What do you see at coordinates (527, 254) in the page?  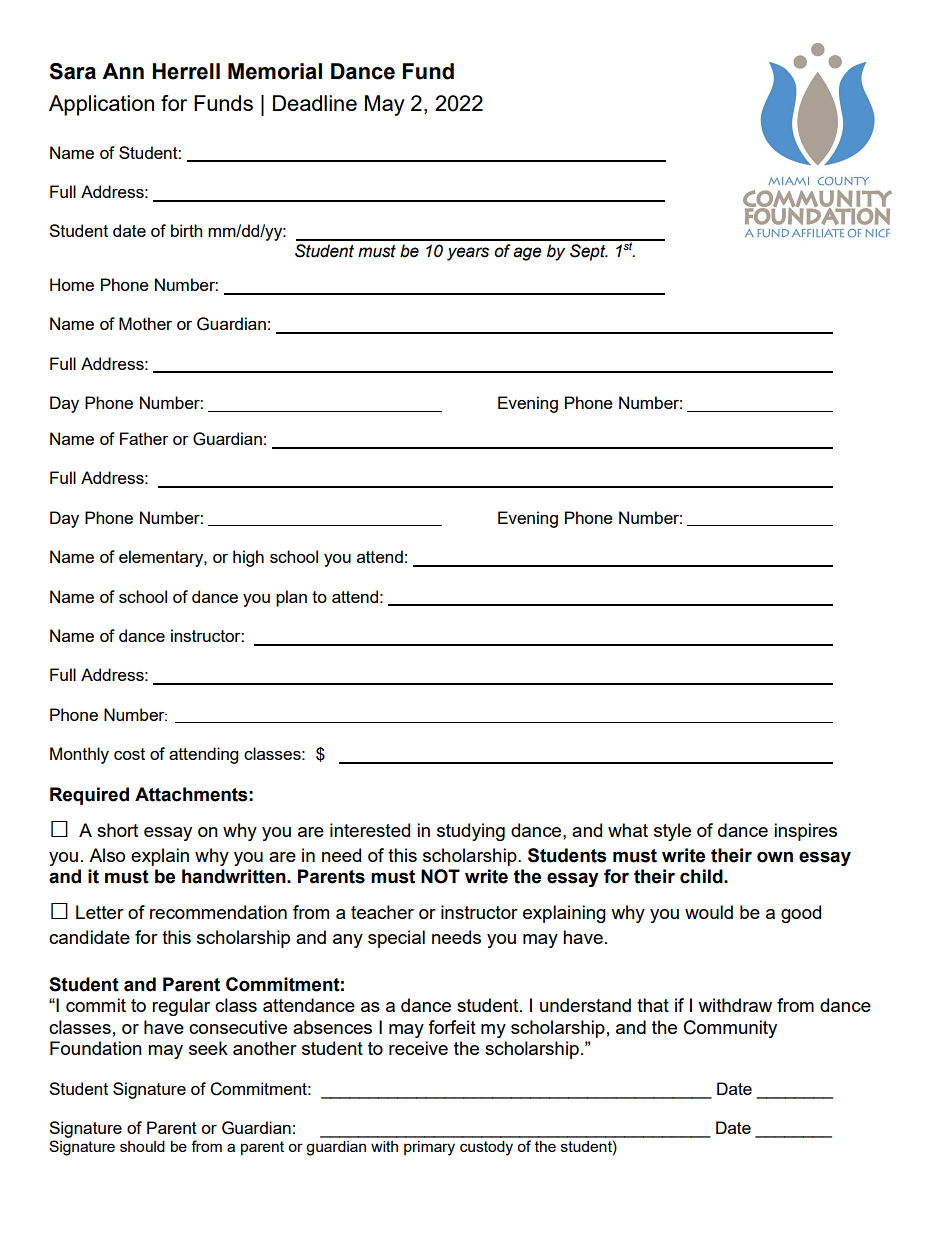 I see `age` at bounding box center [527, 254].
